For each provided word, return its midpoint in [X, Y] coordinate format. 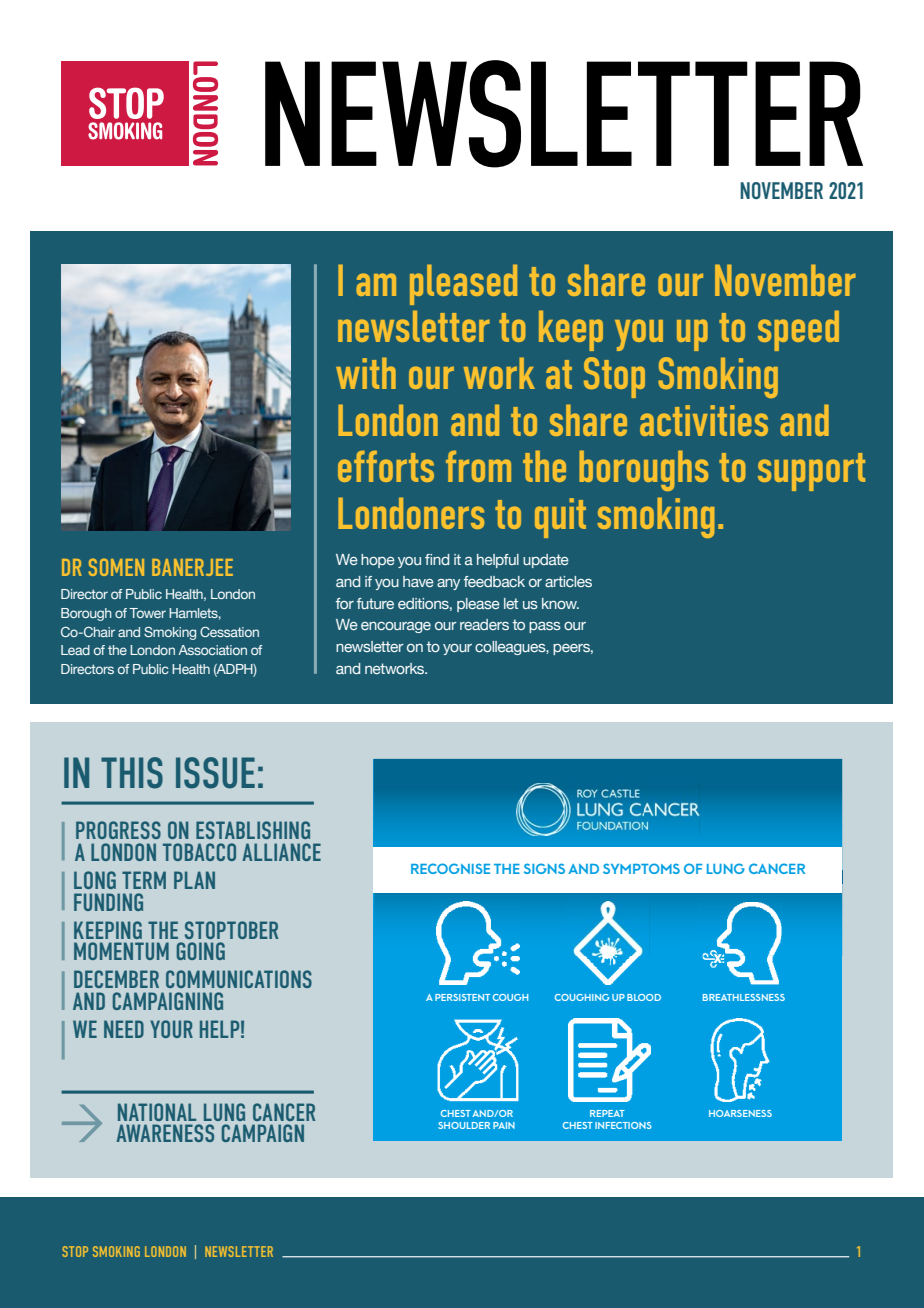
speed [798, 330]
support [811, 472]
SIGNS [544, 868]
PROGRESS [118, 830]
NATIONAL [157, 1112]
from [478, 466]
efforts [386, 466]
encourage [396, 627]
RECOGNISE [450, 868]
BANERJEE [192, 567]
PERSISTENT [462, 997]
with [366, 373]
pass [545, 627]
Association [212, 650]
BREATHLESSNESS [744, 997]
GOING [201, 951]
